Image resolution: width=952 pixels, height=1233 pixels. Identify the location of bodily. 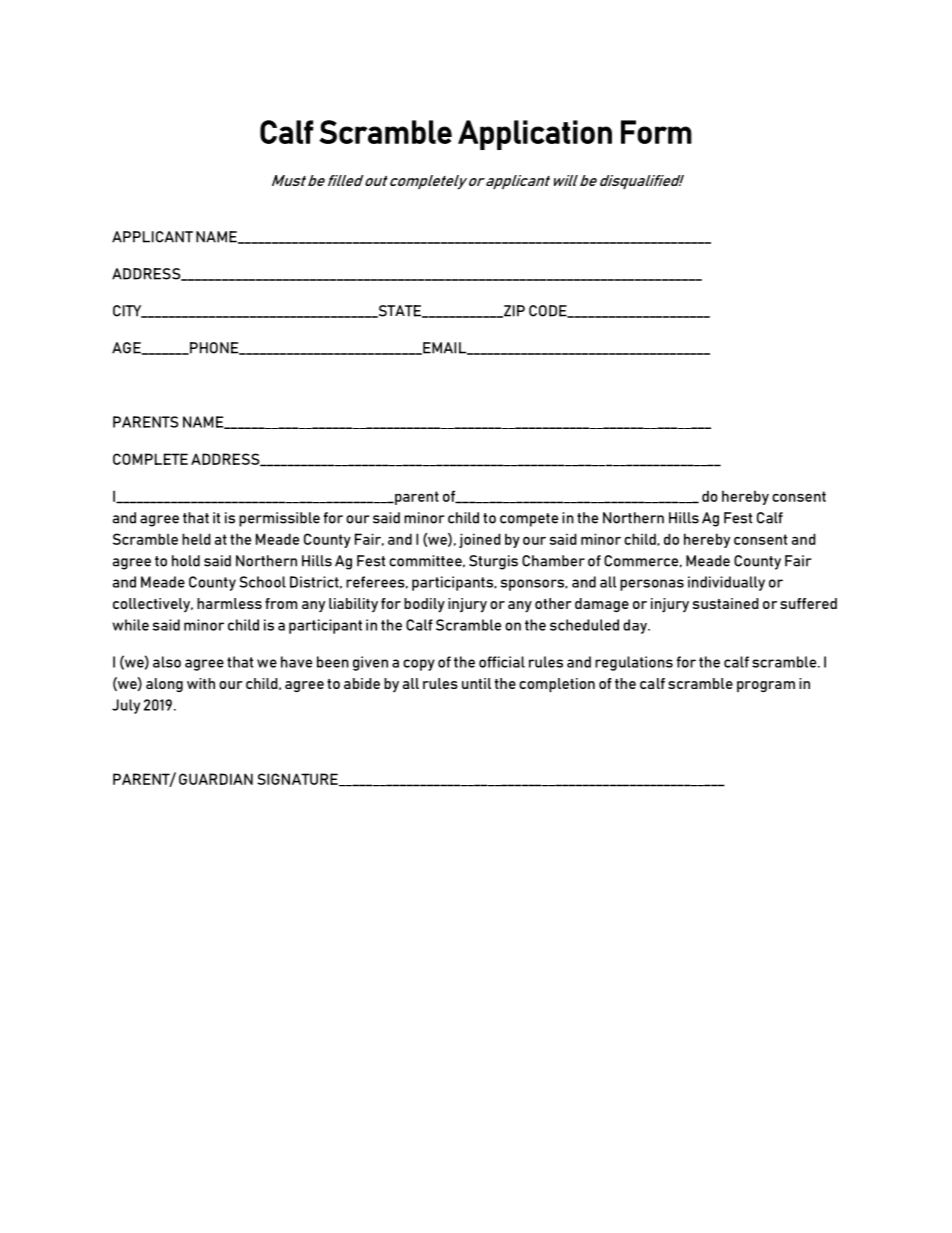
(424, 605).
